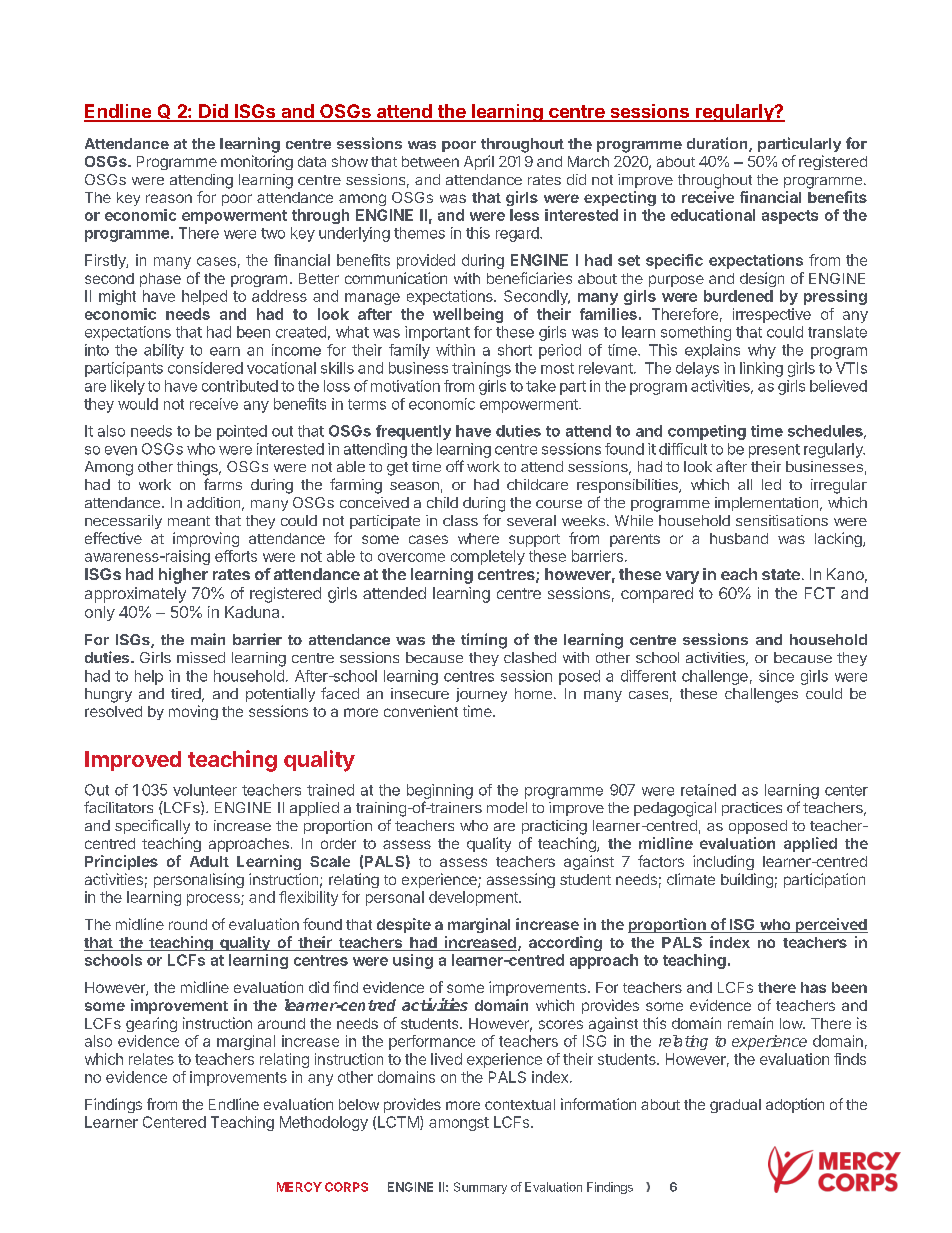 The width and height of the image is (952, 1233). What do you see at coordinates (718, 144) in the image?
I see `duration` at bounding box center [718, 144].
